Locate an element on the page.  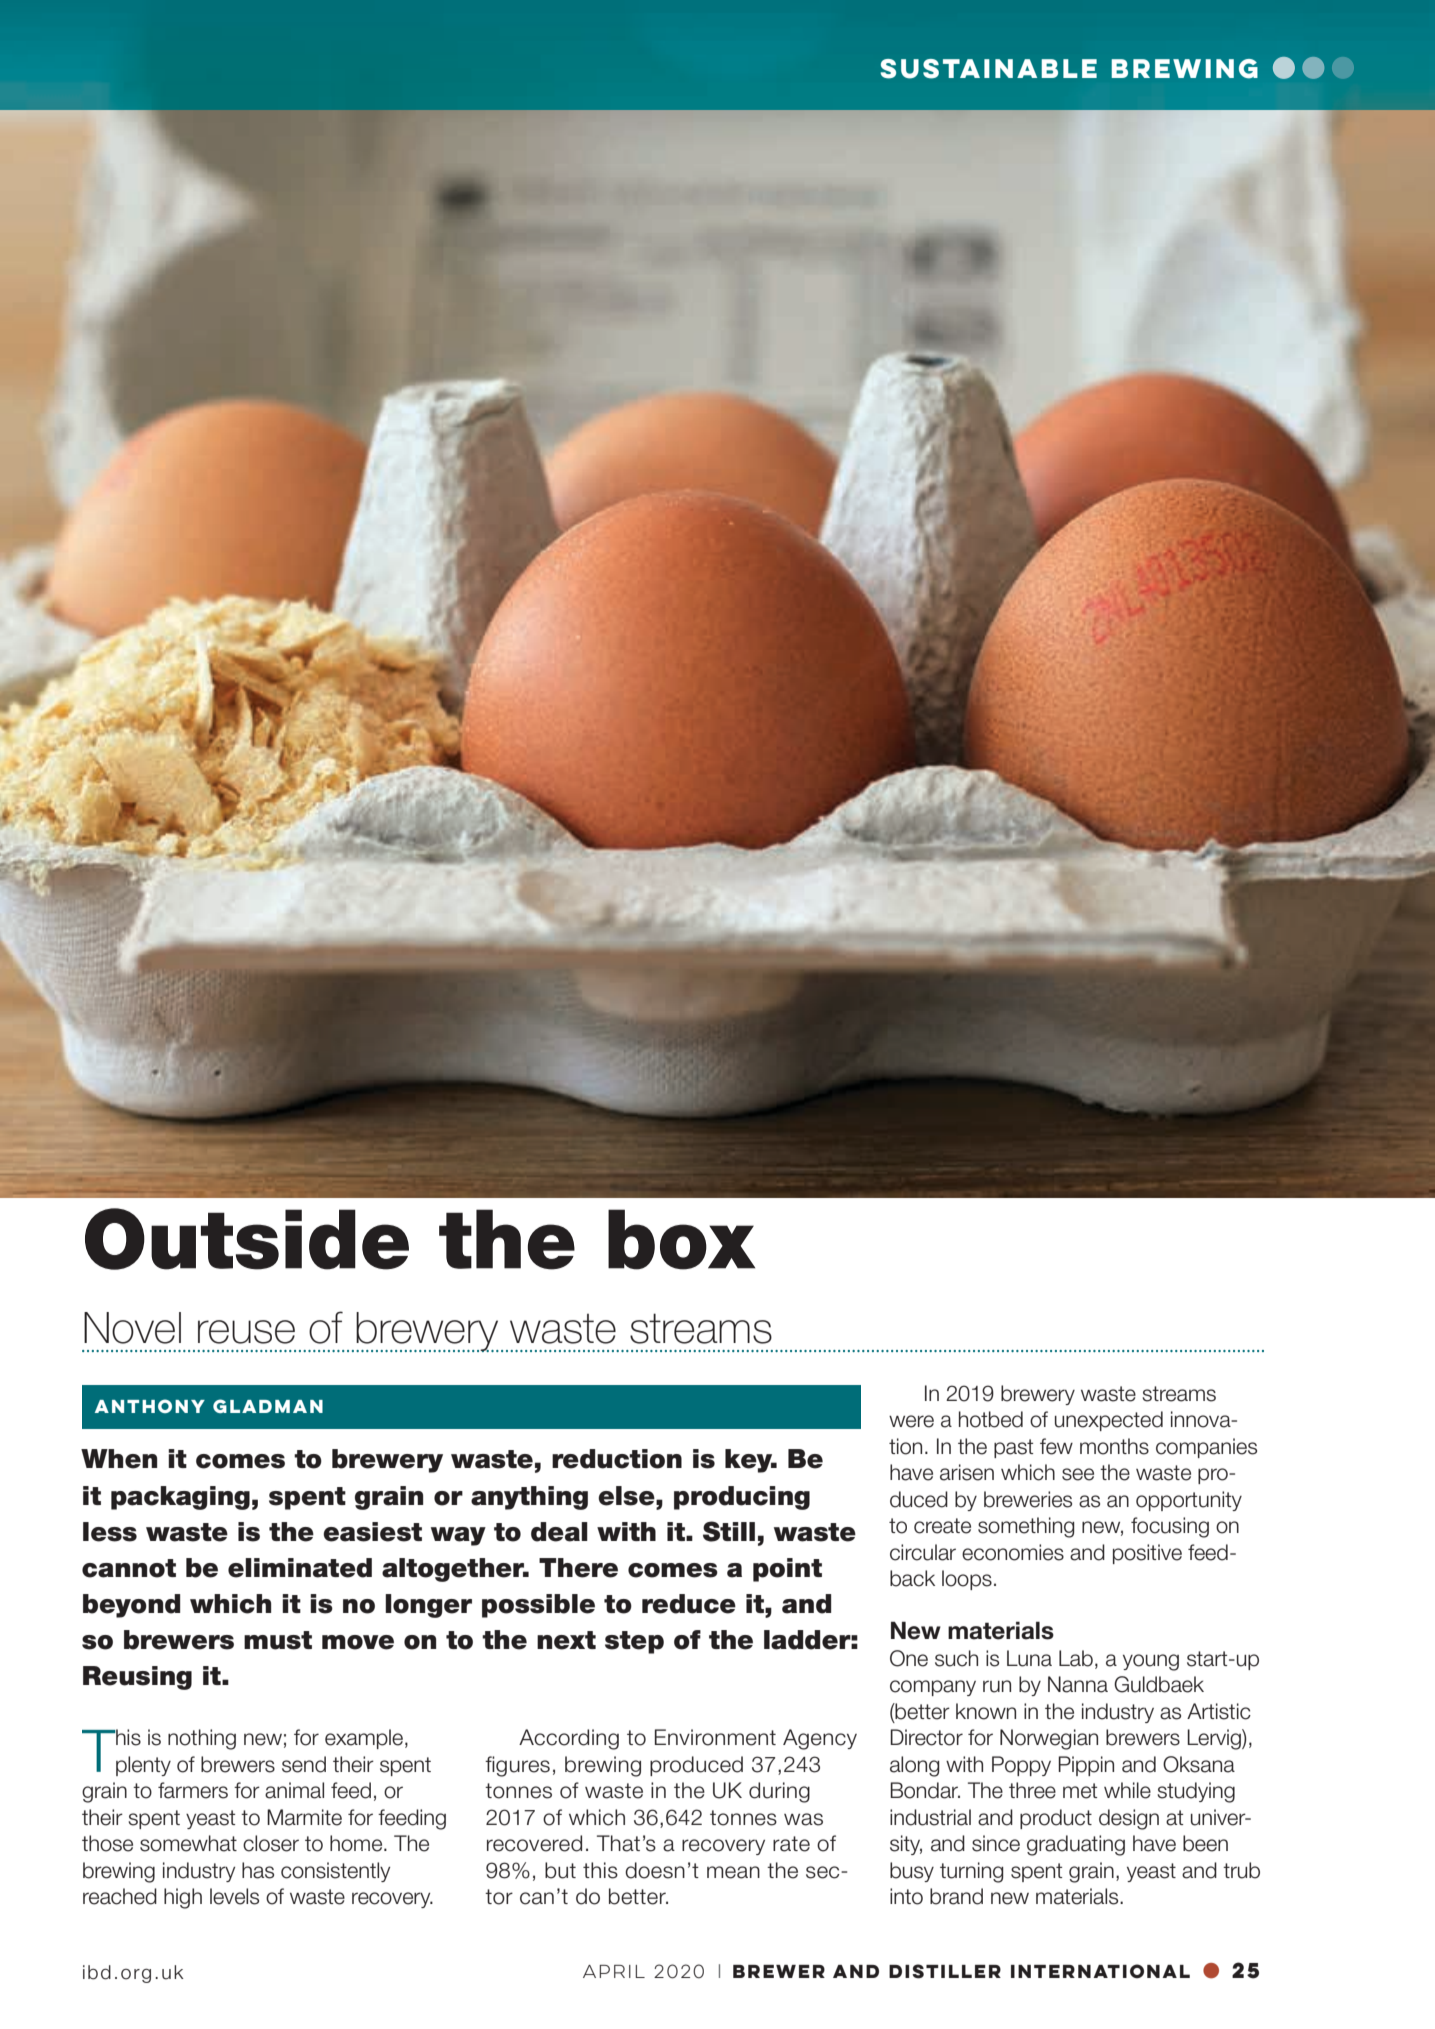
reuse is located at coordinates (246, 1332).
